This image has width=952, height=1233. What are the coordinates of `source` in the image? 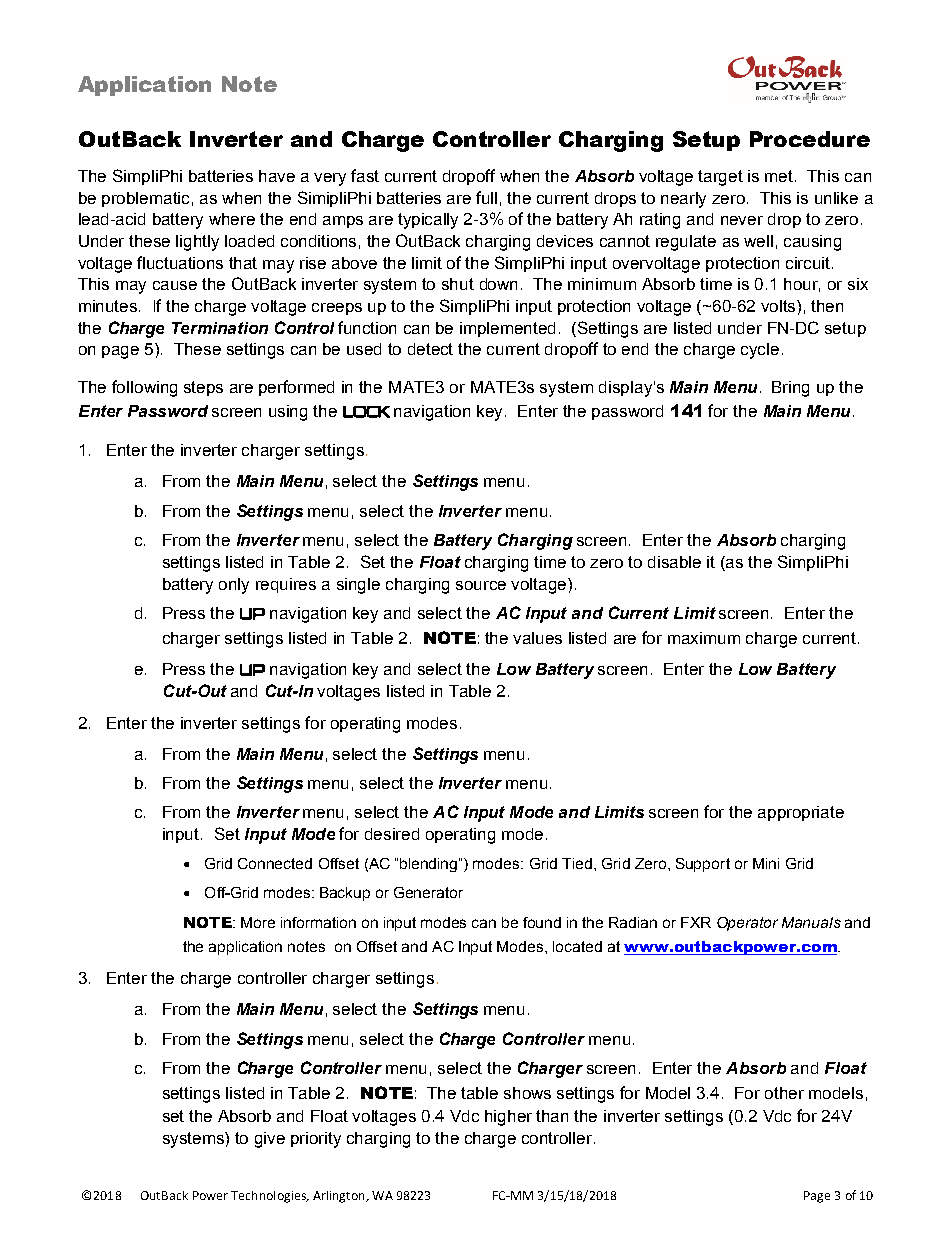 It's located at (481, 585).
